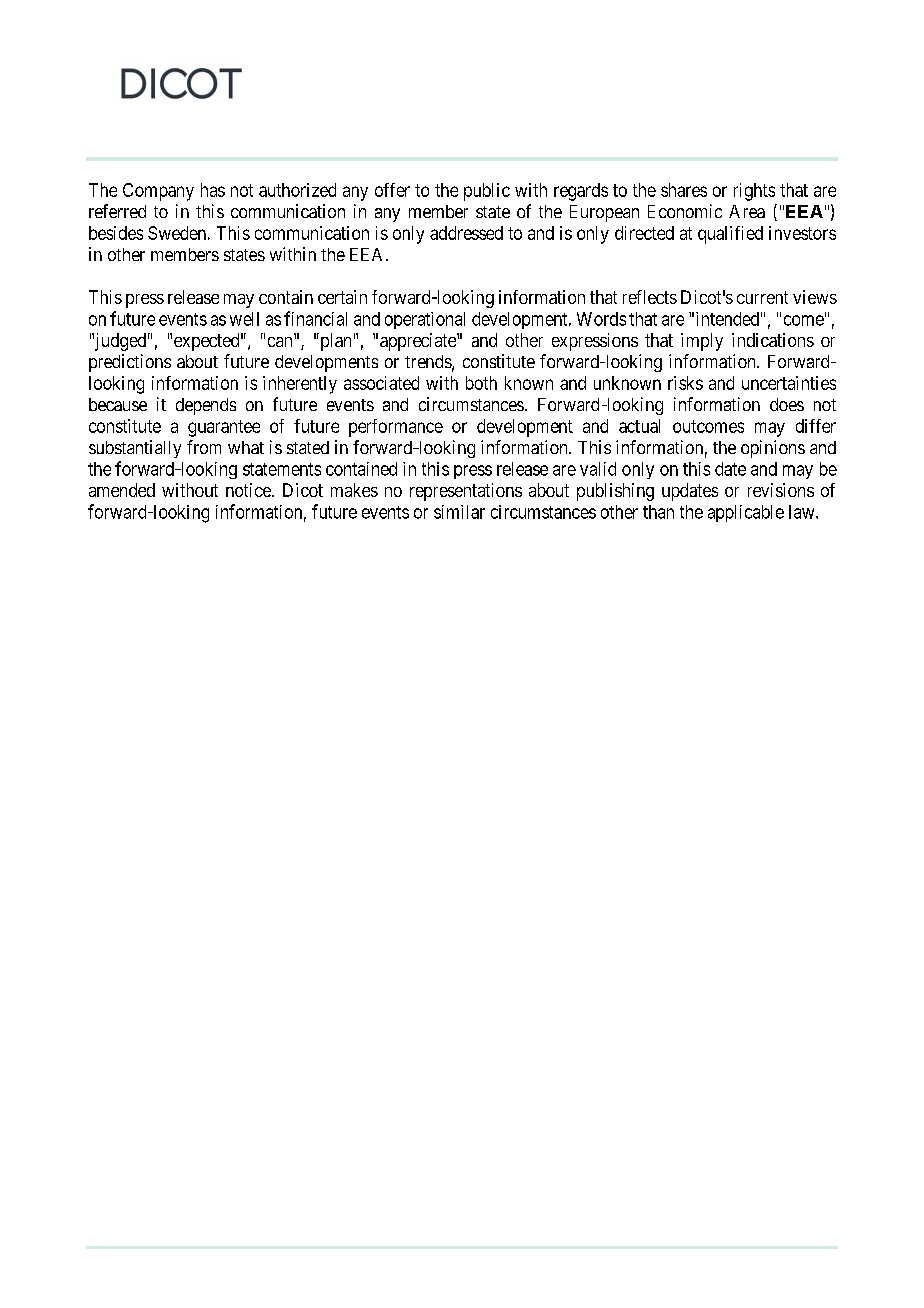 The height and width of the page is (1308, 924). What do you see at coordinates (754, 192) in the page?
I see `rights` at bounding box center [754, 192].
